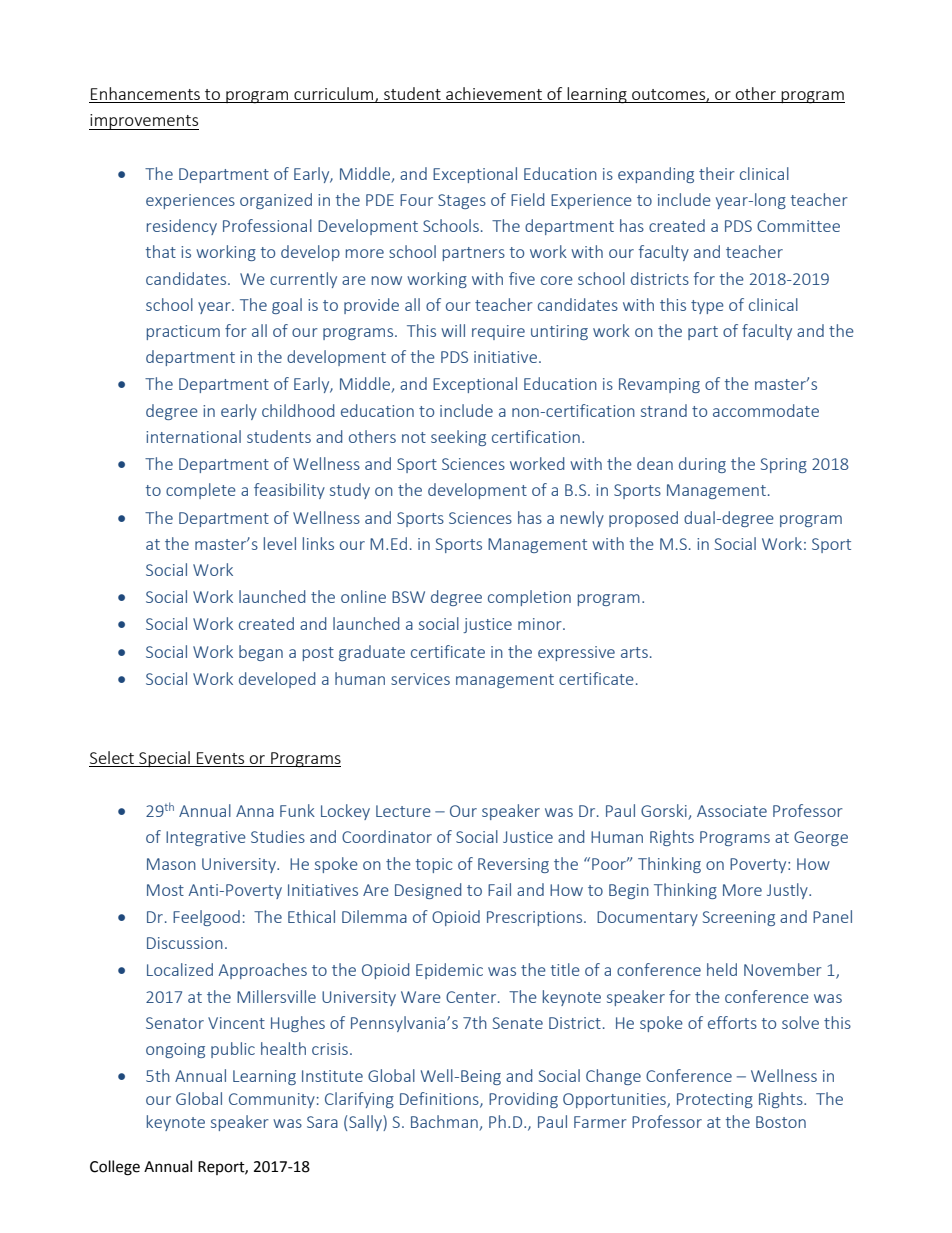  I want to click on minor, so click(541, 624).
